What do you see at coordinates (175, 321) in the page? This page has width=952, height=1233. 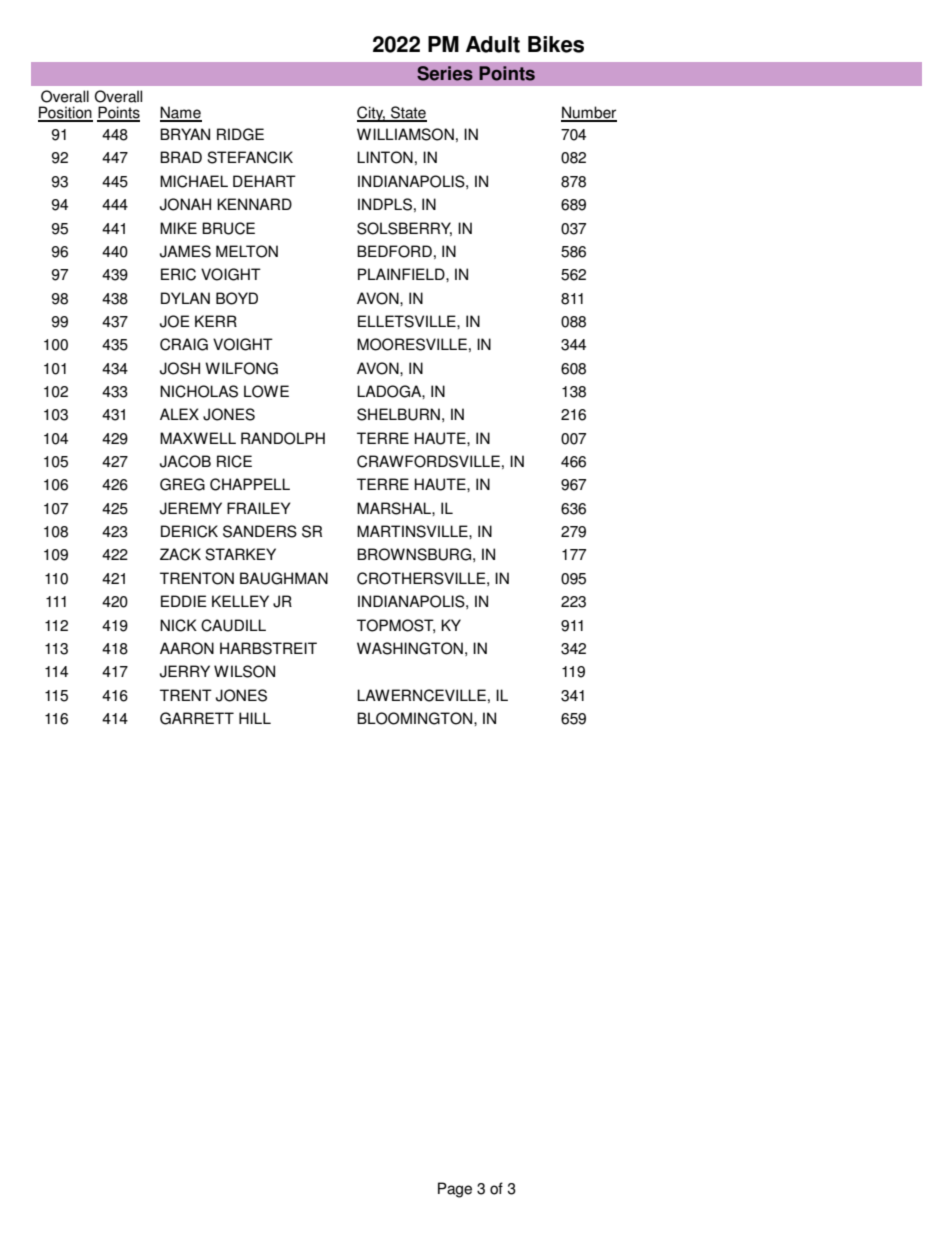 I see `JOE` at bounding box center [175, 321].
